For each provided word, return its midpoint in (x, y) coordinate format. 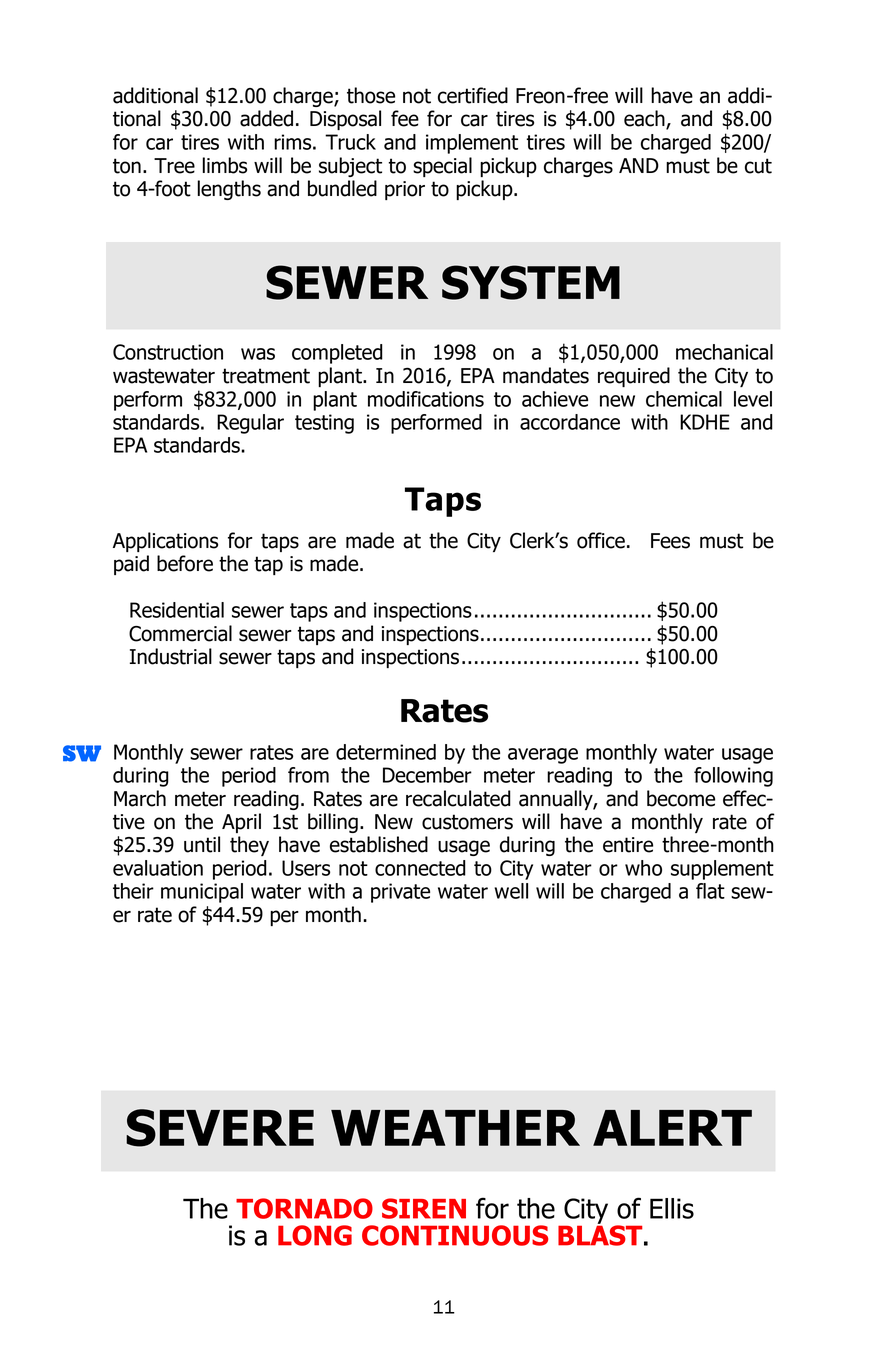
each (645, 119)
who (643, 868)
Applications (165, 542)
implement (472, 144)
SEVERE (220, 1128)
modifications (426, 399)
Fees (670, 541)
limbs (224, 165)
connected (420, 868)
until (202, 844)
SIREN (424, 1208)
